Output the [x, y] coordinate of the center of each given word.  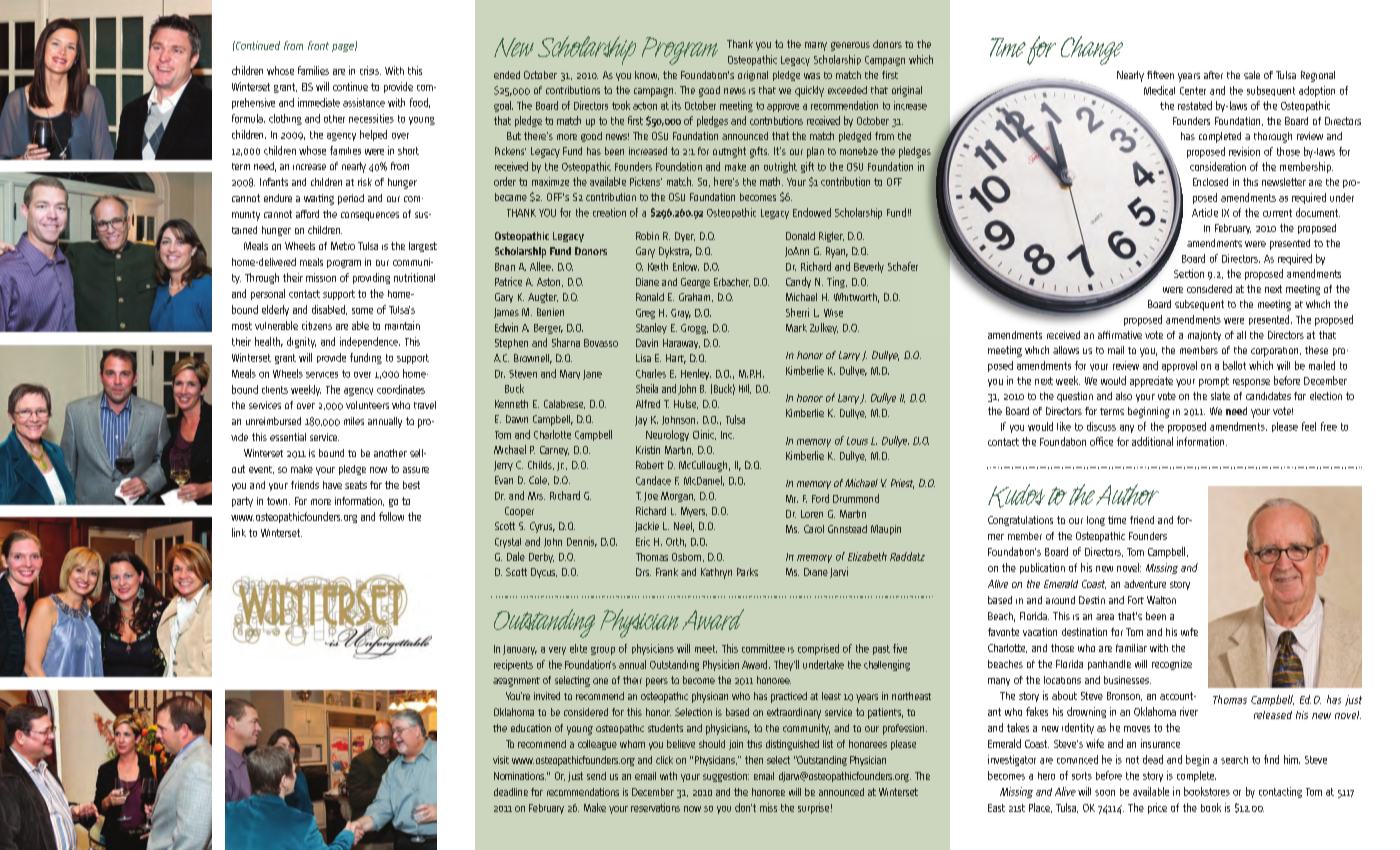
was [812, 76]
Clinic [704, 435]
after [1213, 75]
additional [1152, 441]
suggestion [726, 777]
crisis [370, 70]
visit [501, 760]
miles [354, 421]
